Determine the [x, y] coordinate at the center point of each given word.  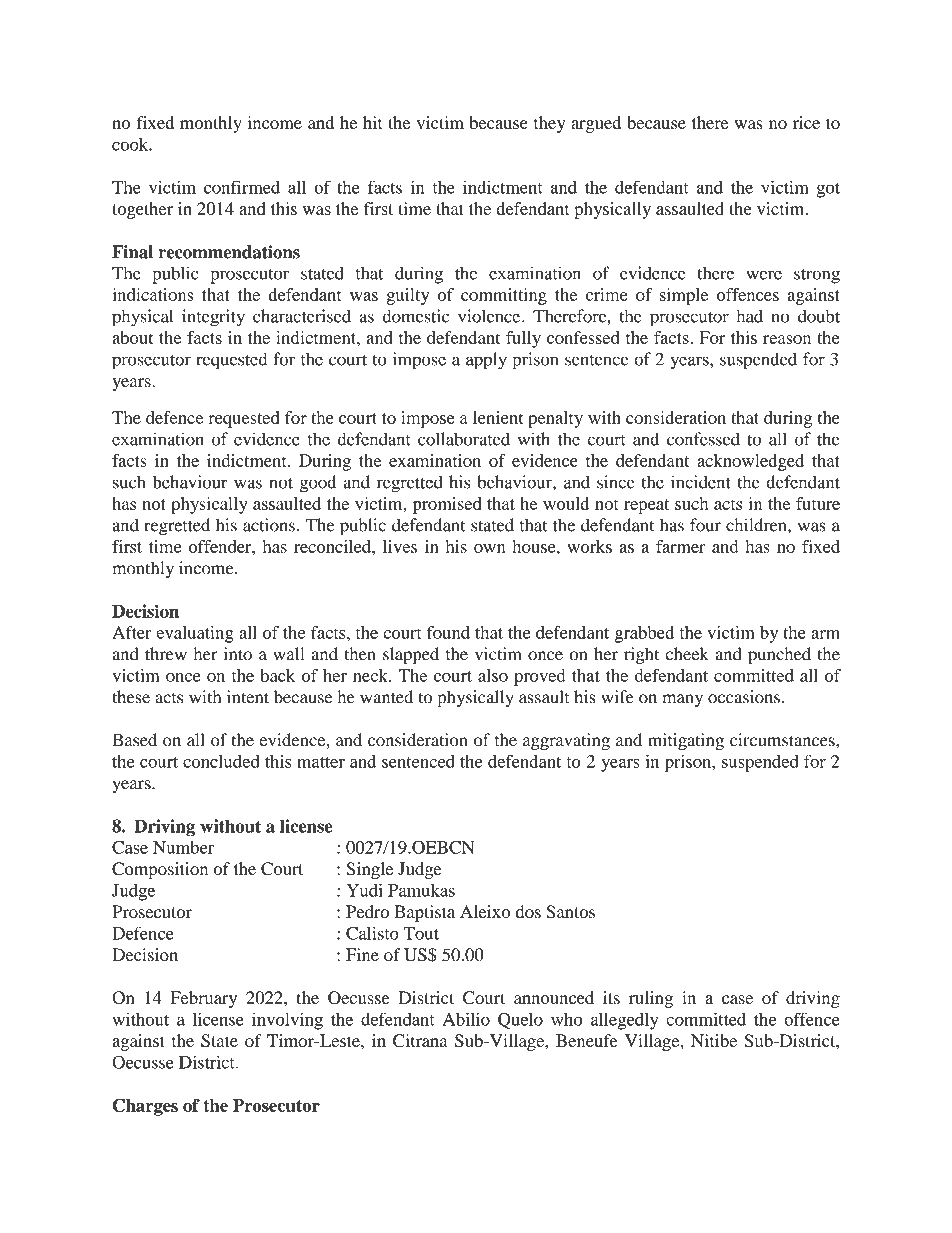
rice [806, 122]
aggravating [566, 741]
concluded [221, 761]
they [549, 124]
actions [269, 525]
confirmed [242, 187]
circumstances [783, 740]
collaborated [464, 439]
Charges [145, 1107]
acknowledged [750, 462]
